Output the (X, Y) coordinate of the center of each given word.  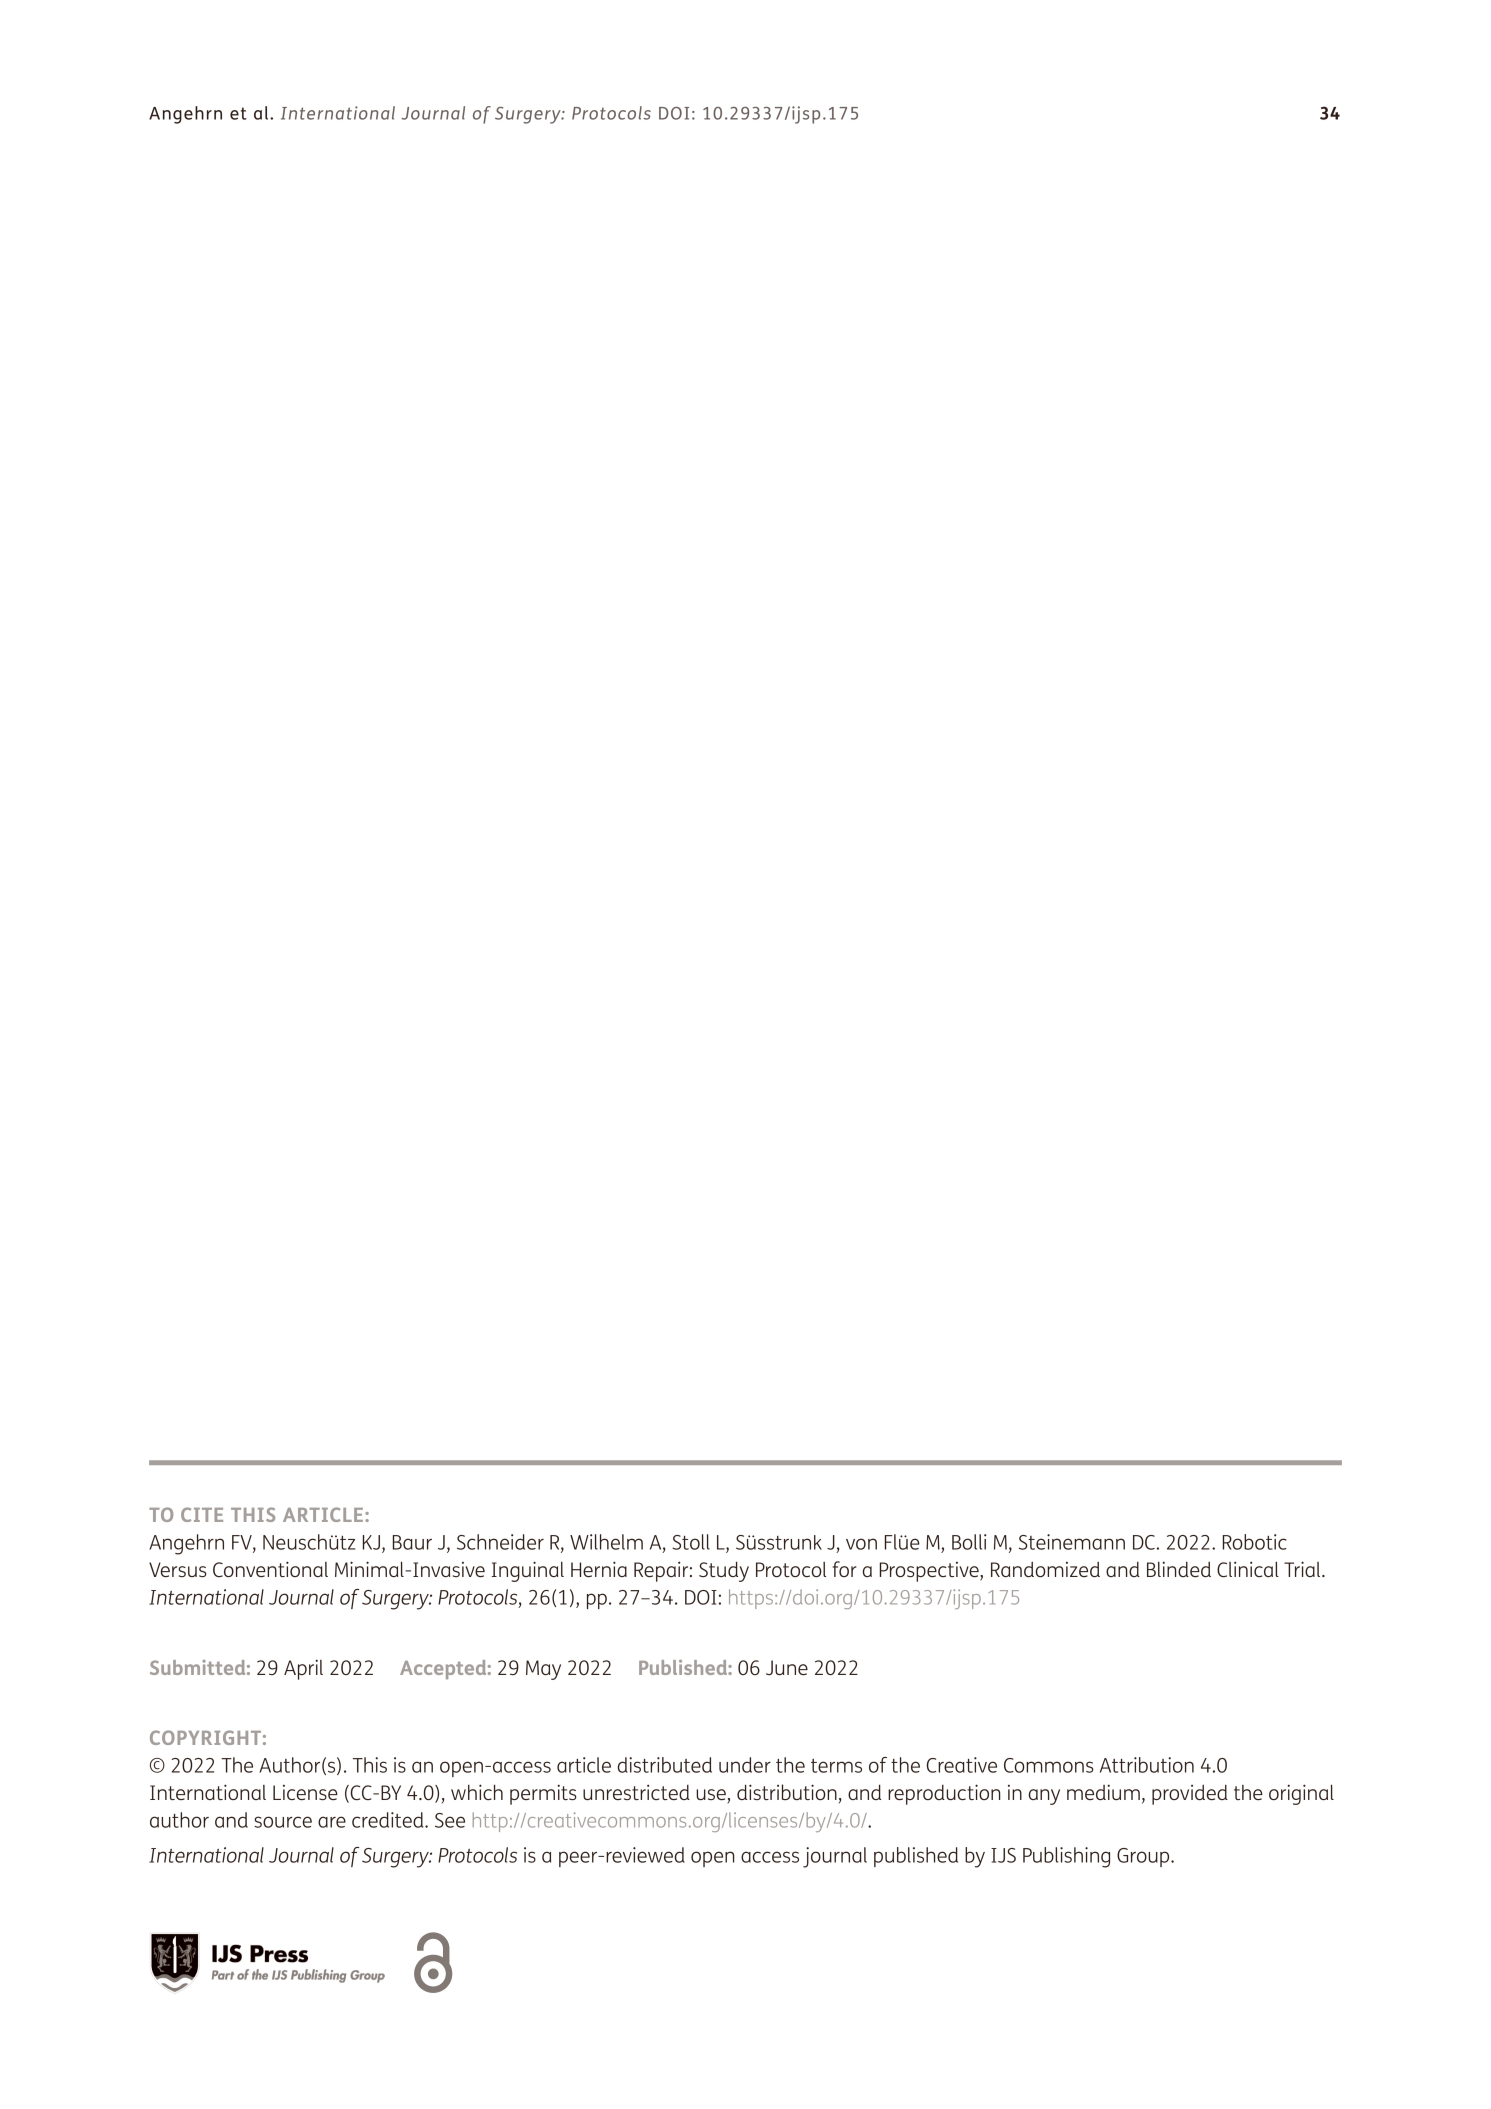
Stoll (691, 1542)
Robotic (1255, 1542)
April (303, 1669)
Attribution (1147, 1765)
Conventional (270, 1569)
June (787, 1667)
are (332, 1822)
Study (724, 1571)
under (745, 1765)
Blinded (1179, 1569)
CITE (202, 1514)
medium (1103, 1792)
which (477, 1792)
